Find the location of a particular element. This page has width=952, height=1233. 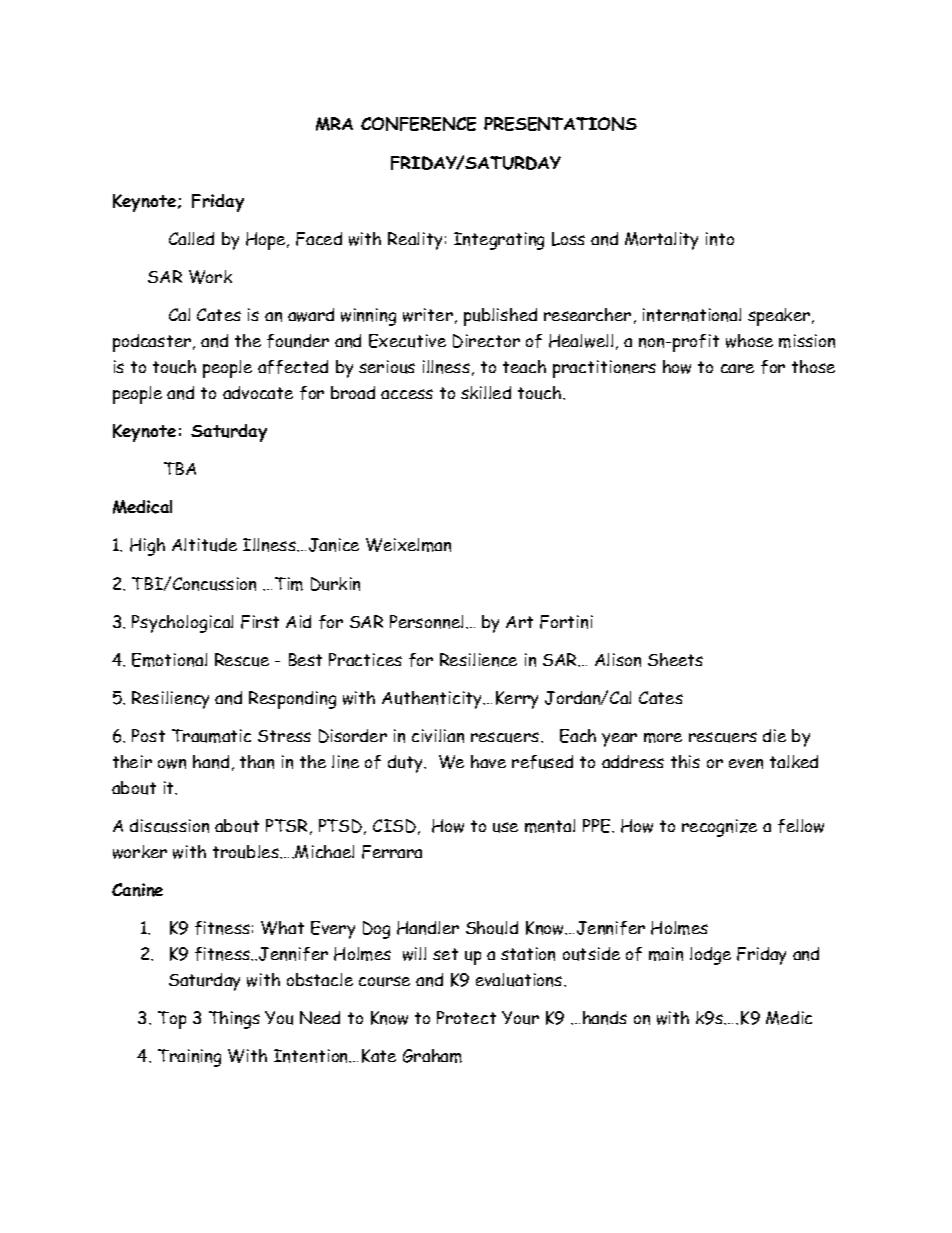

even is located at coordinates (746, 764).
